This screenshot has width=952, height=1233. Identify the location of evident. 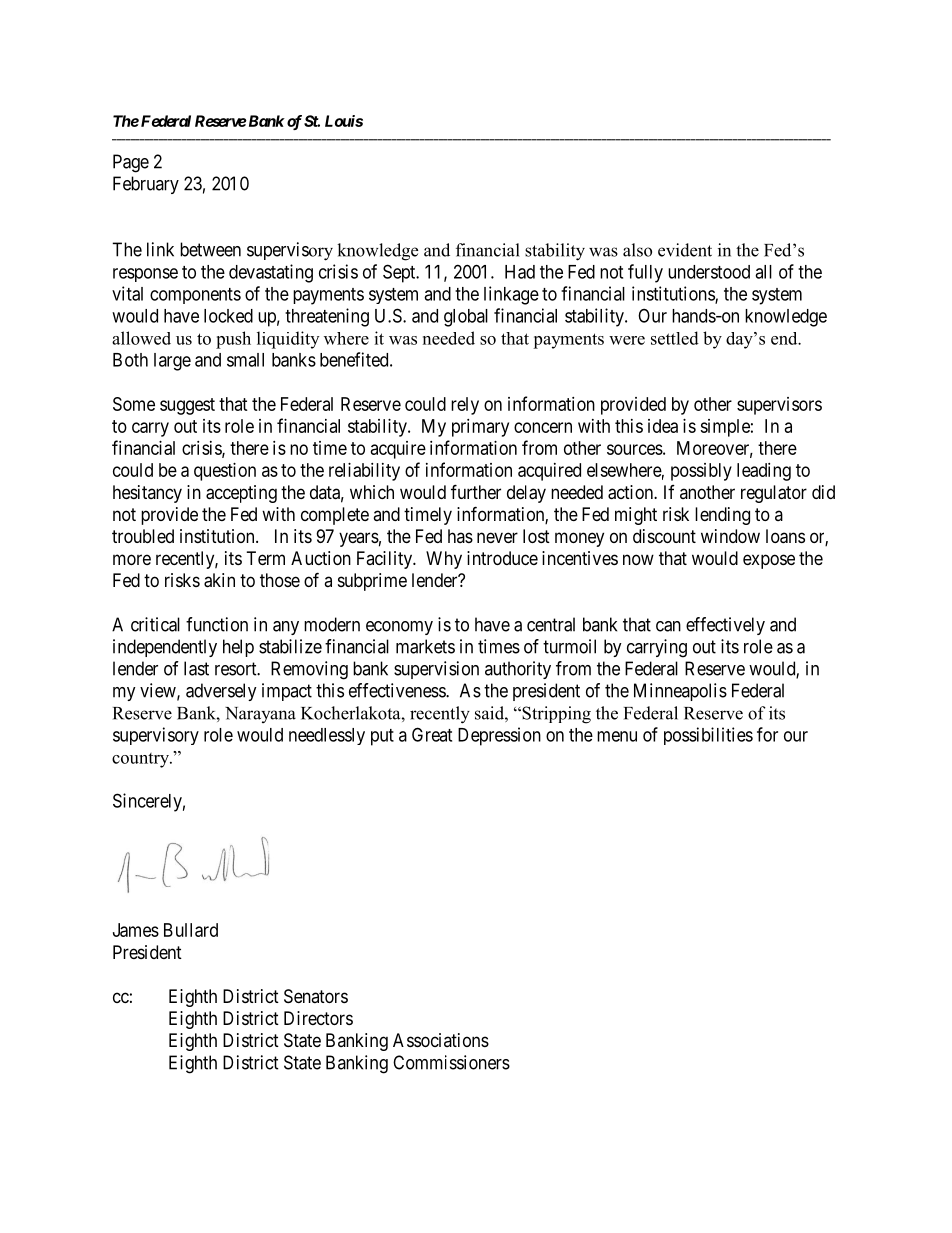
(685, 250).
